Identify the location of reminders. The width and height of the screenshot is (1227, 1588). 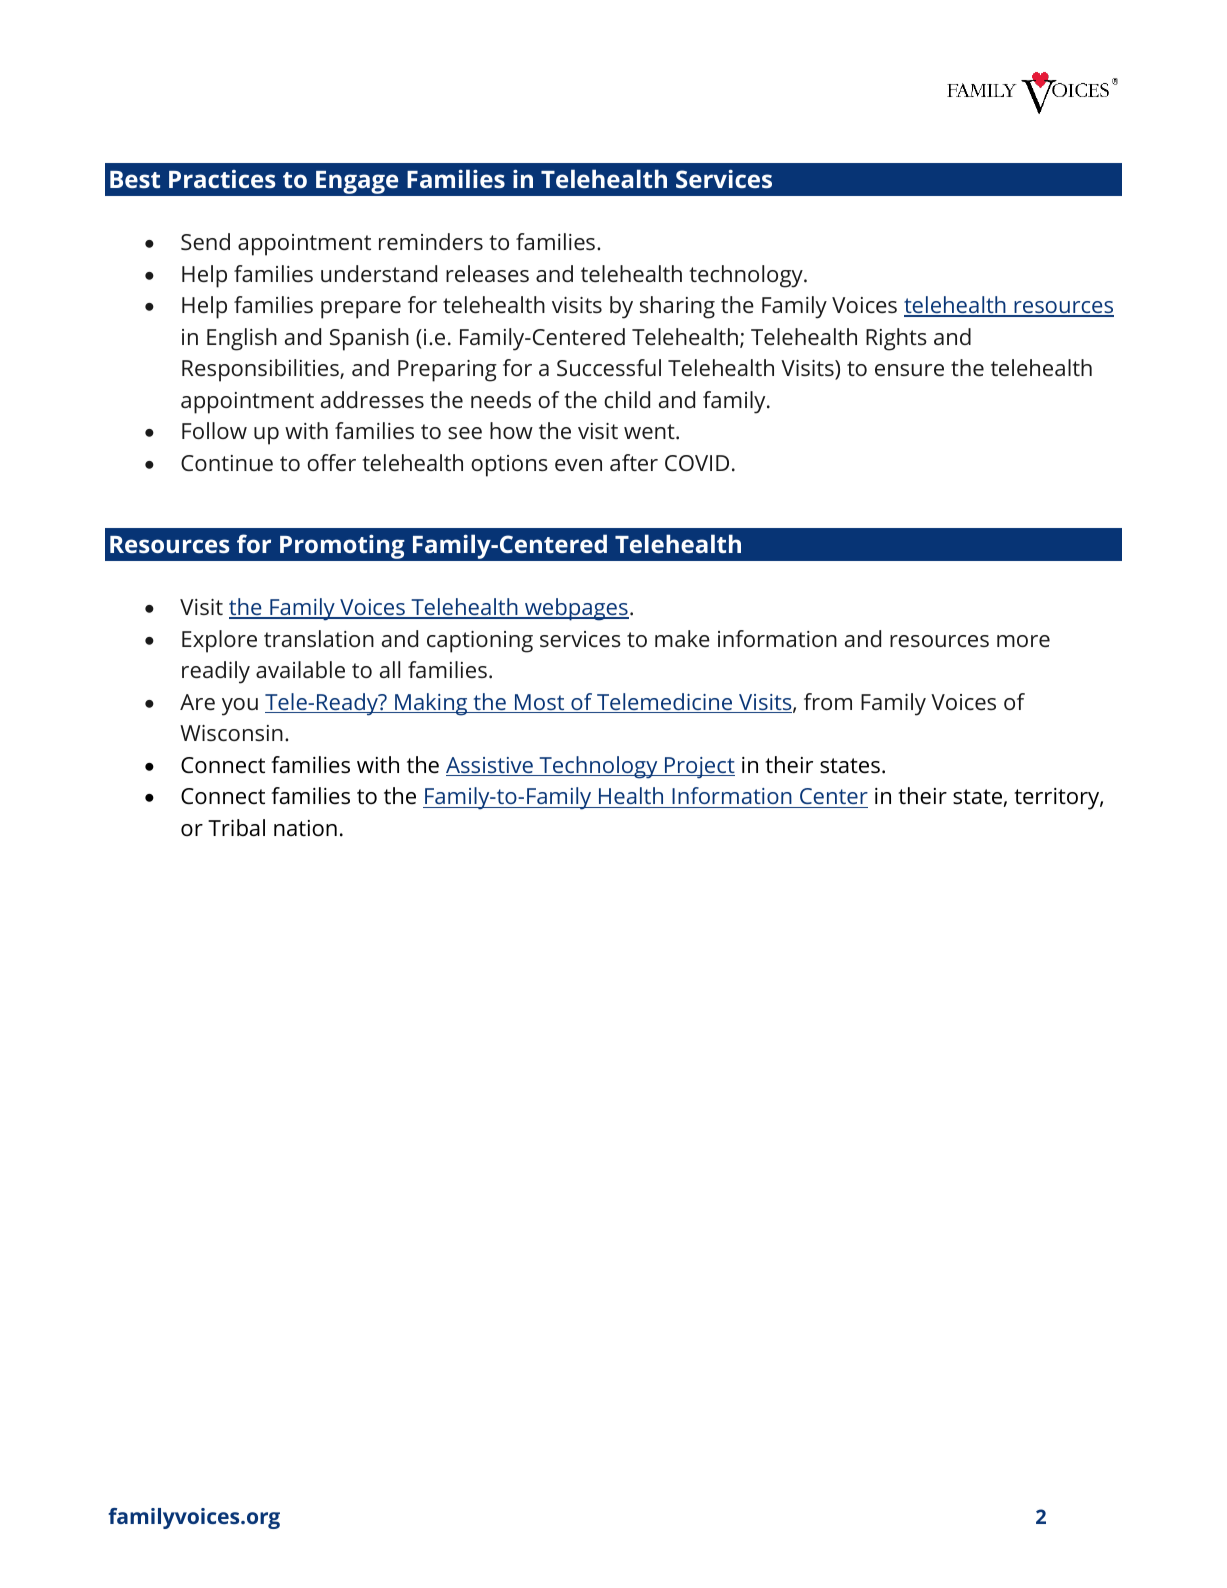
(431, 241).
